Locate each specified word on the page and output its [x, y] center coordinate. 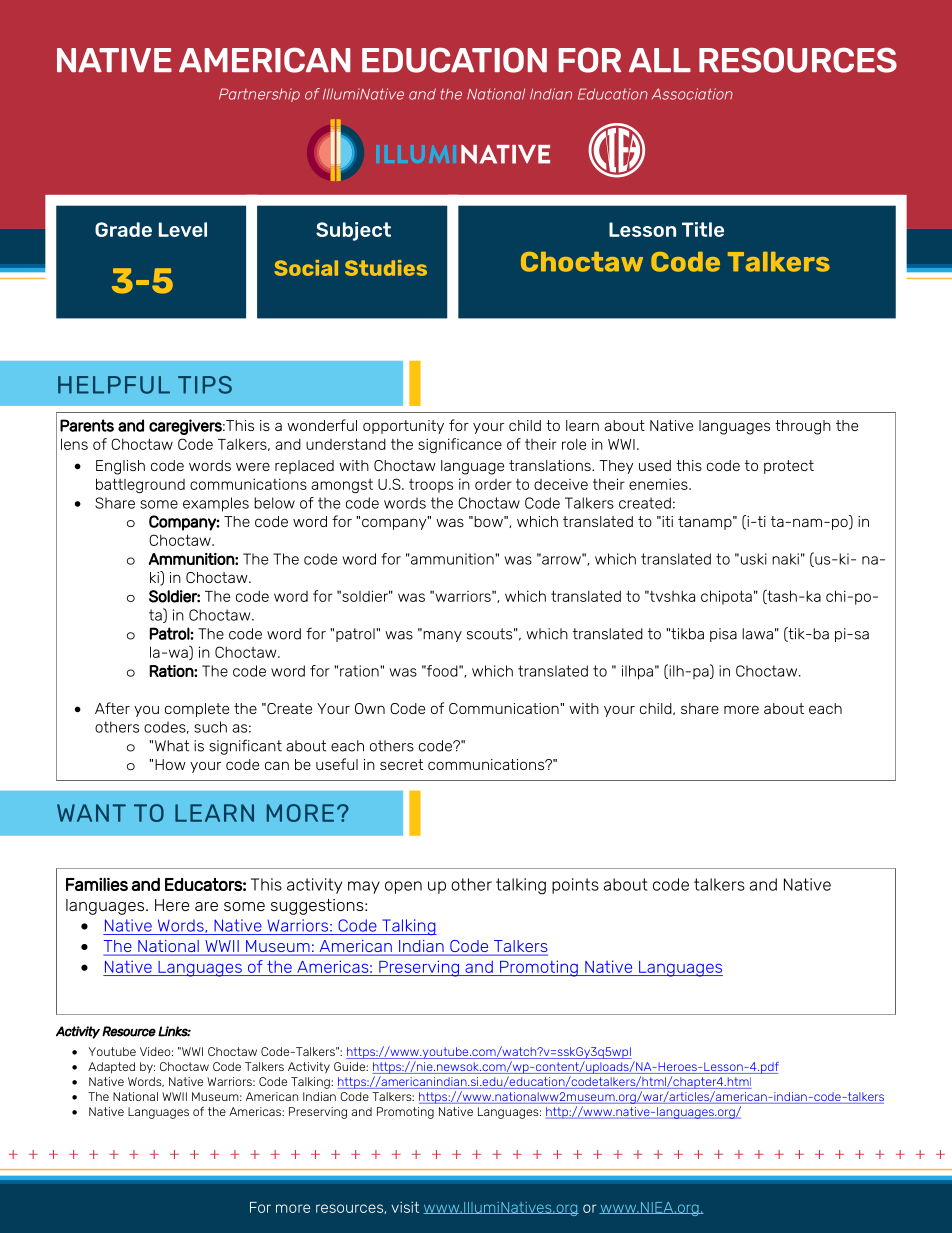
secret [401, 764]
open [403, 887]
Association [692, 94]
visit [405, 1207]
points [575, 886]
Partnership [259, 95]
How [170, 764]
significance [460, 445]
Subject [353, 231]
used [655, 465]
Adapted [111, 1068]
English [120, 467]
